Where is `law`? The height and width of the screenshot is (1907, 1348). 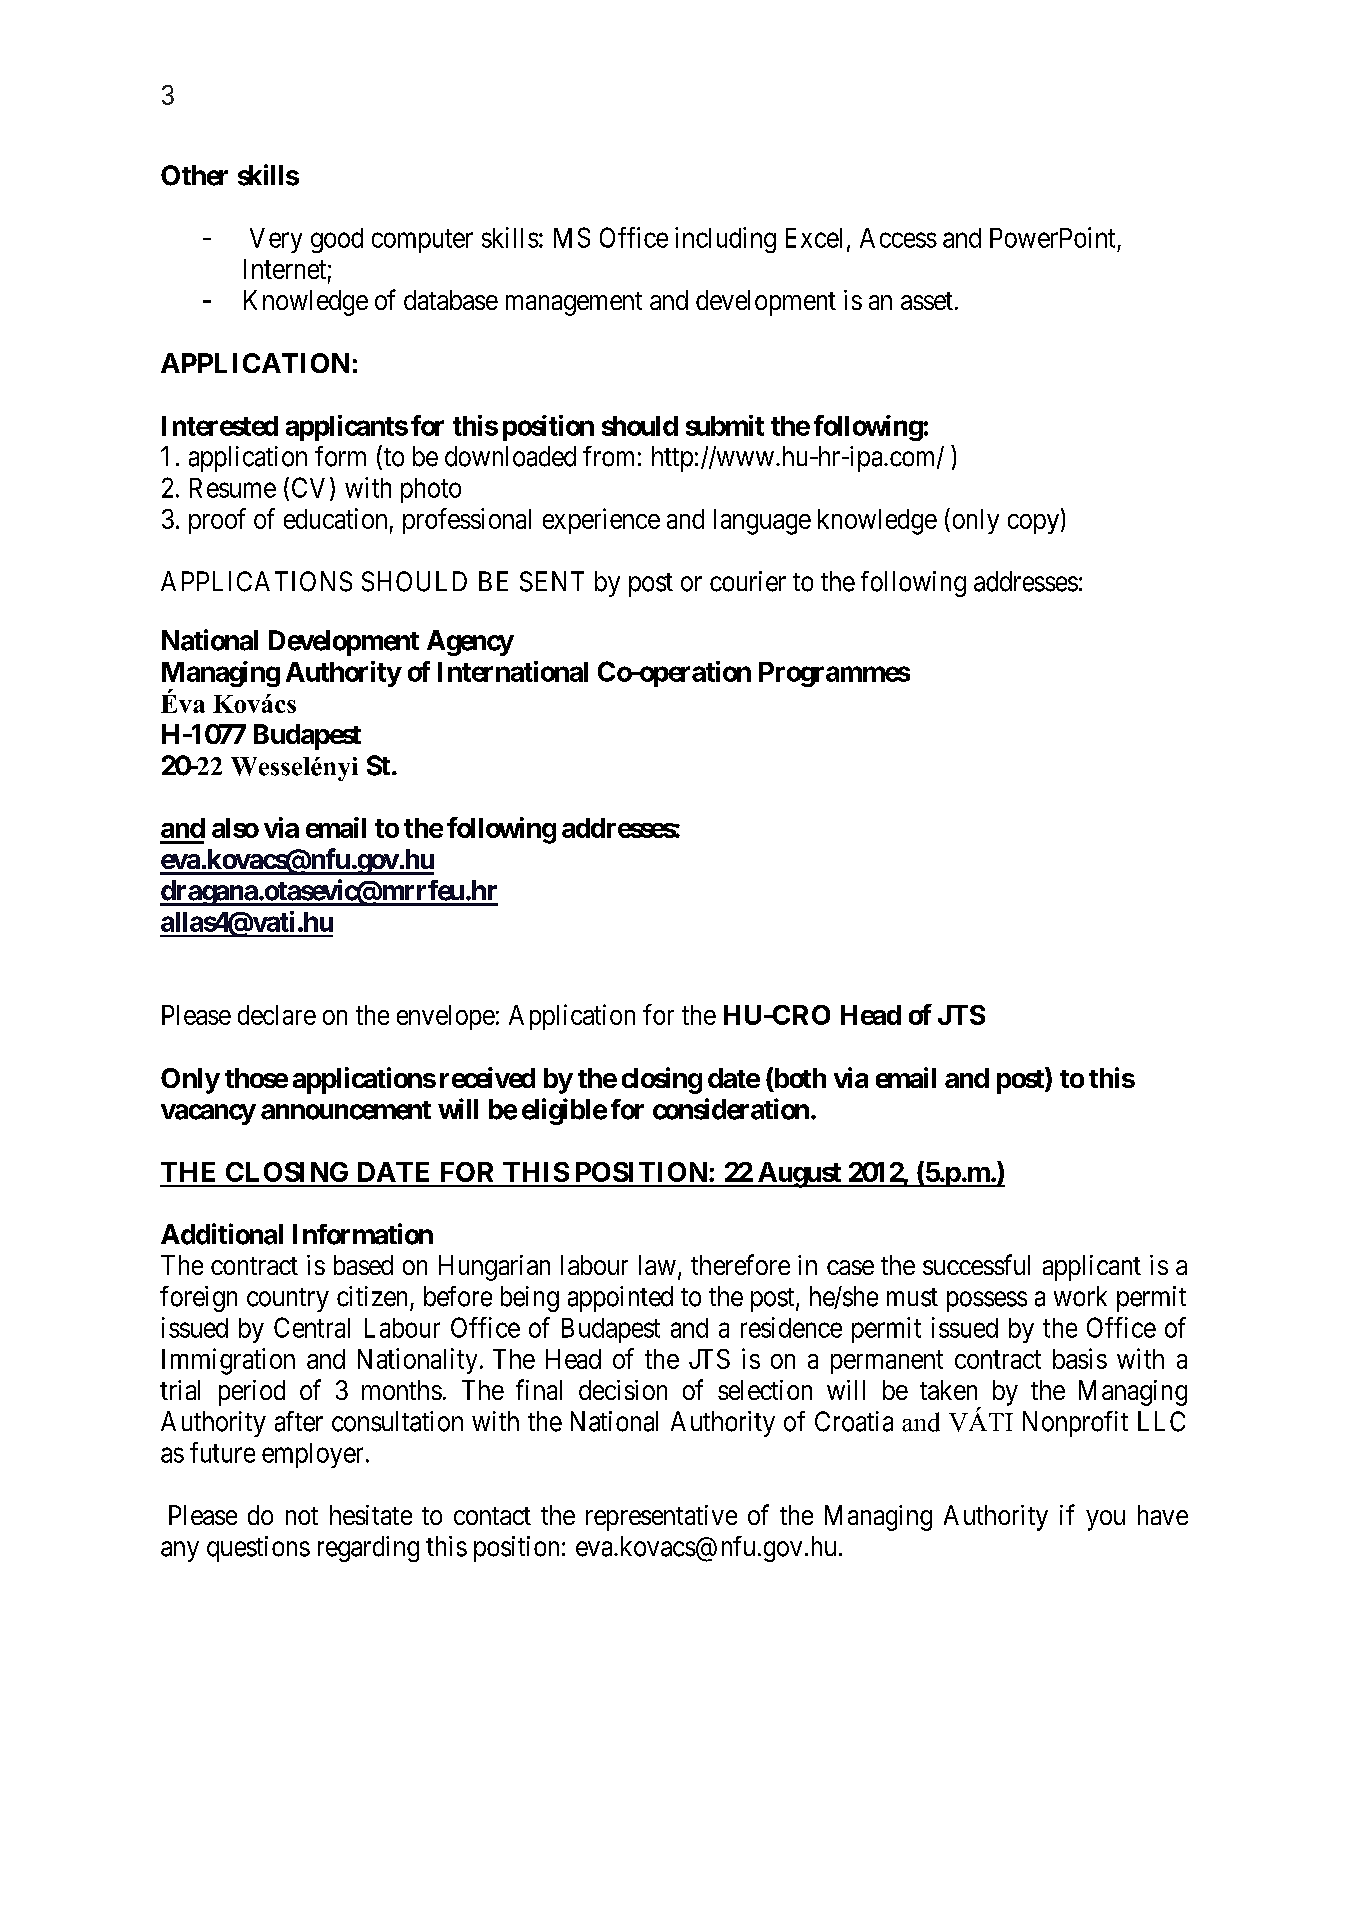 law is located at coordinates (657, 1265).
